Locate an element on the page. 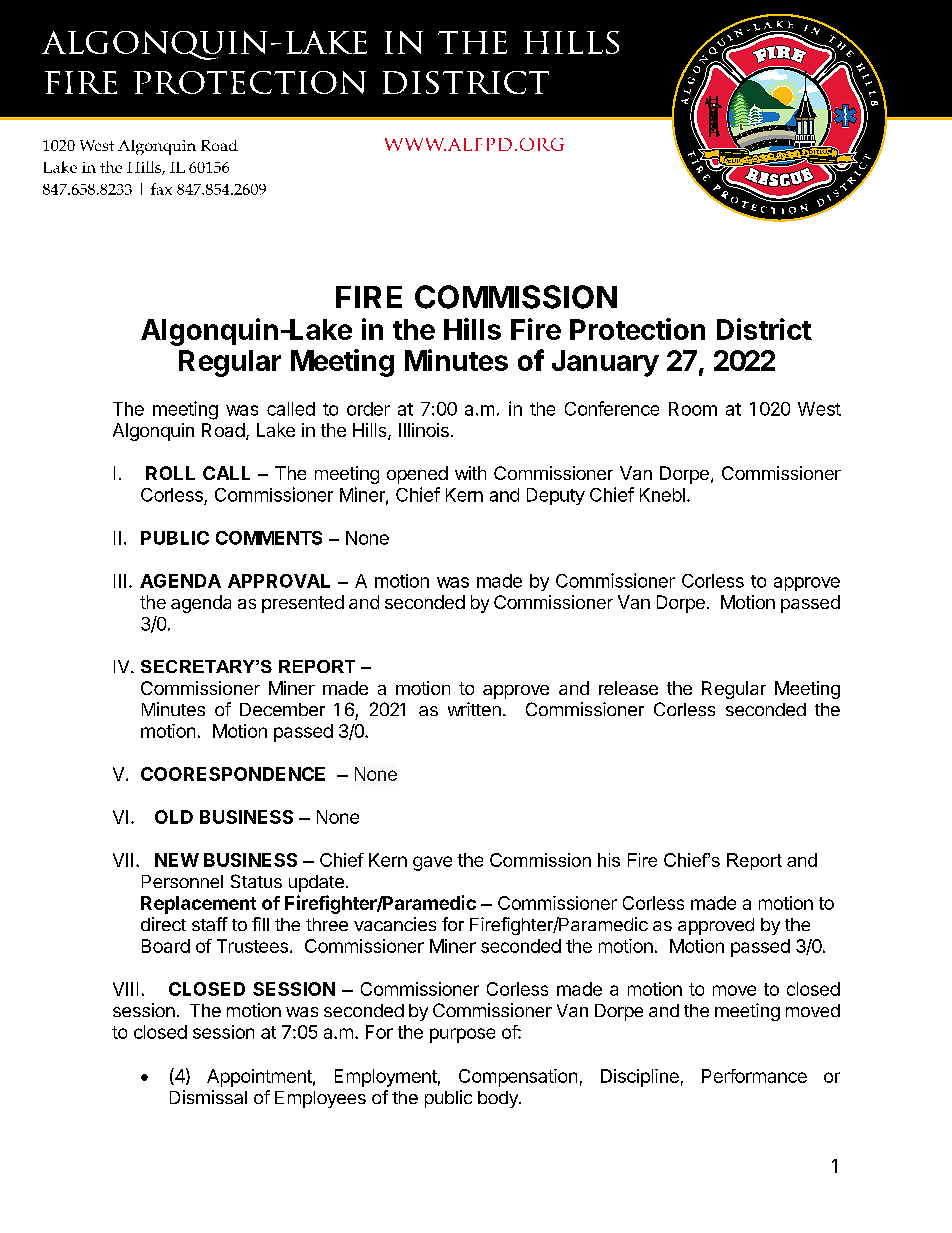  Performance is located at coordinates (754, 1076).
